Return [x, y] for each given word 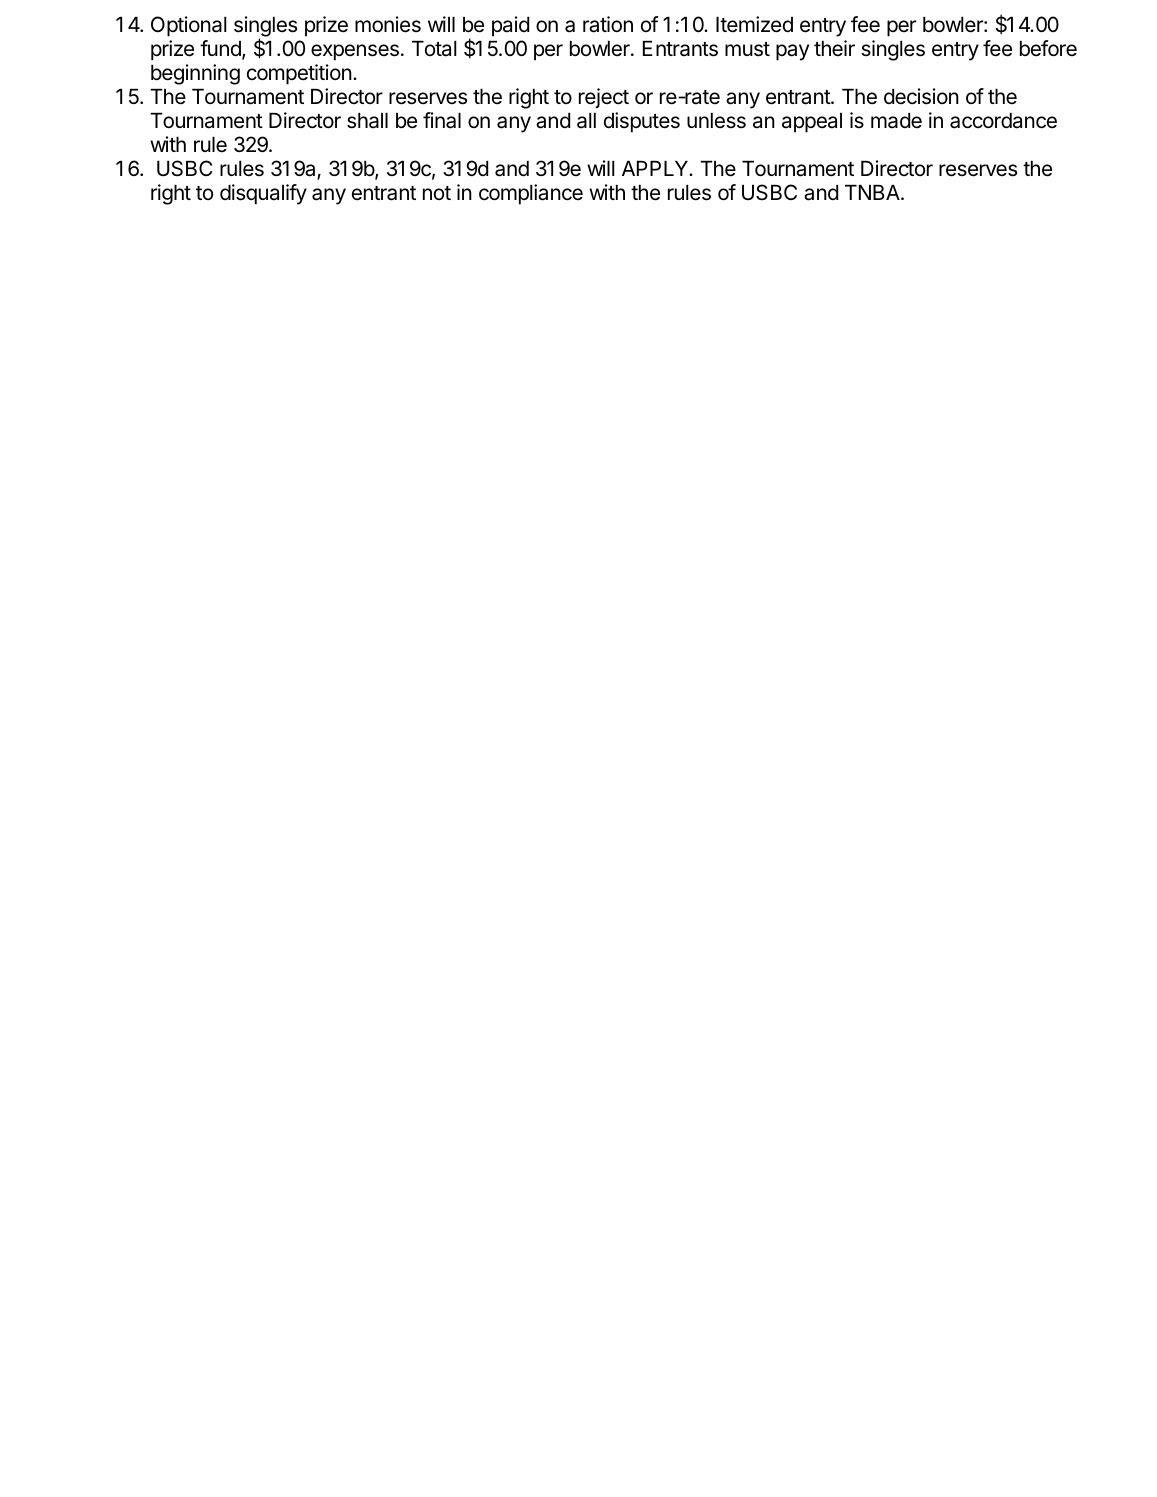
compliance [531, 194]
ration [608, 24]
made [896, 121]
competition [299, 74]
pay [792, 52]
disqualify [263, 194]
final [442, 120]
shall [367, 121]
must [747, 49]
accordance [1003, 121]
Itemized [754, 24]
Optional [189, 26]
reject [604, 98]
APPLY [656, 168]
